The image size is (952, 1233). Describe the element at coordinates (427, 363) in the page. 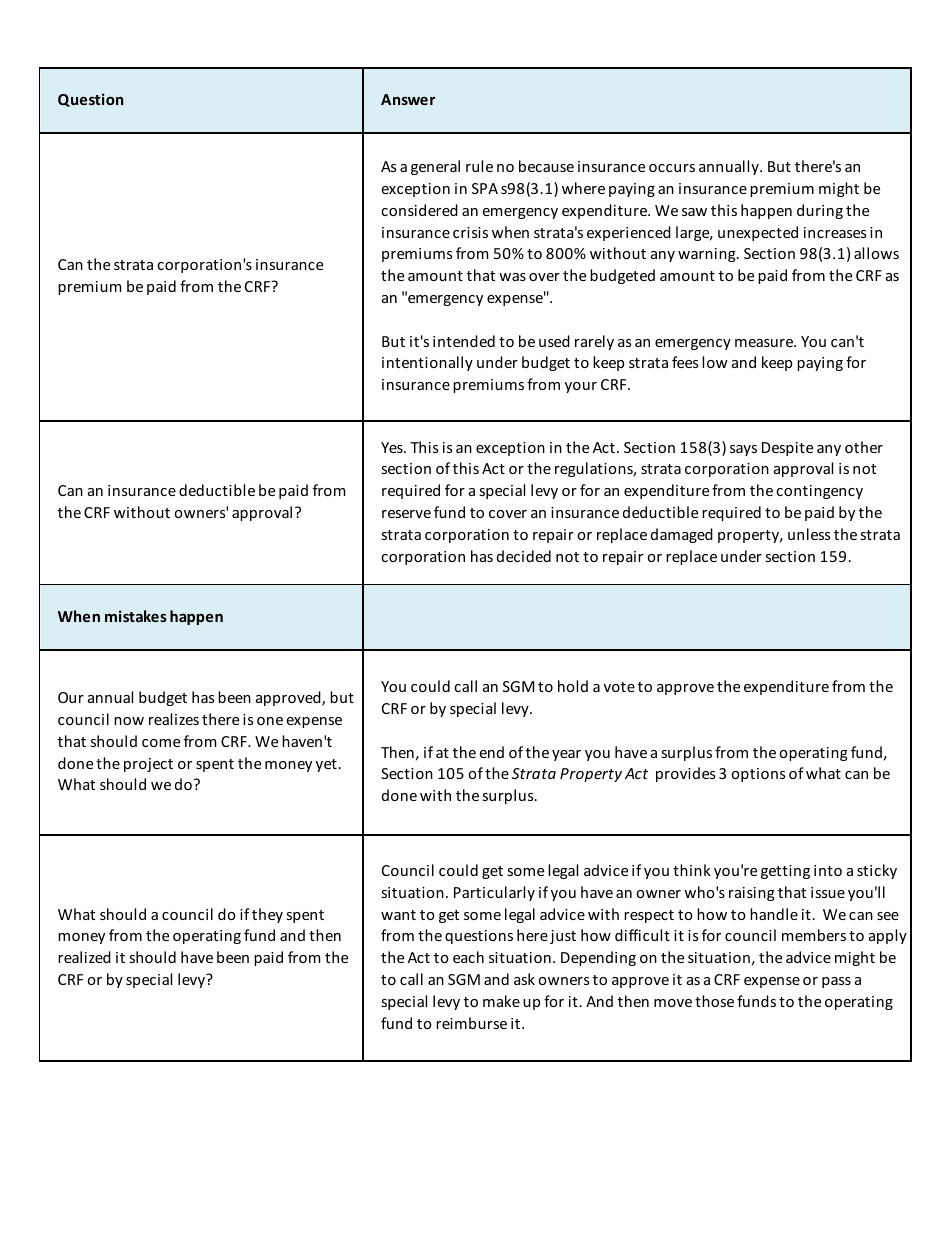

I see `intentionally` at that location.
